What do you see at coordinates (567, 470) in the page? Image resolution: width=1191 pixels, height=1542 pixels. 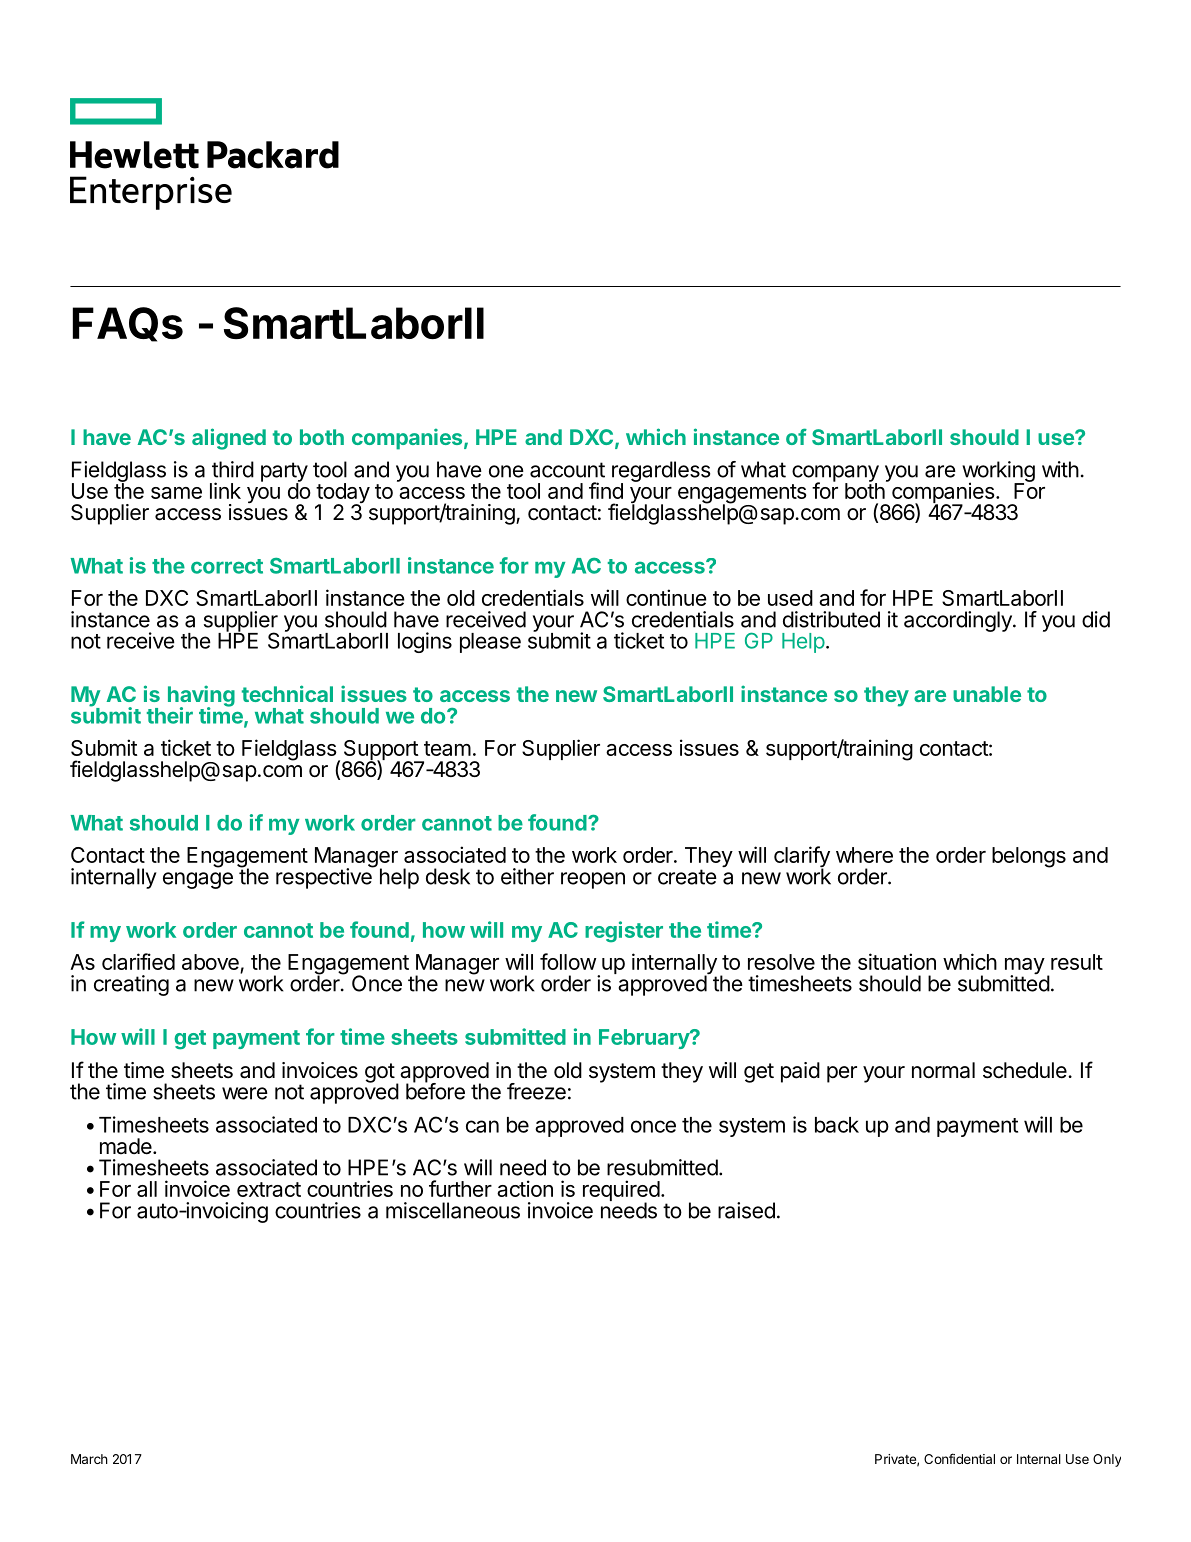 I see `account` at bounding box center [567, 470].
